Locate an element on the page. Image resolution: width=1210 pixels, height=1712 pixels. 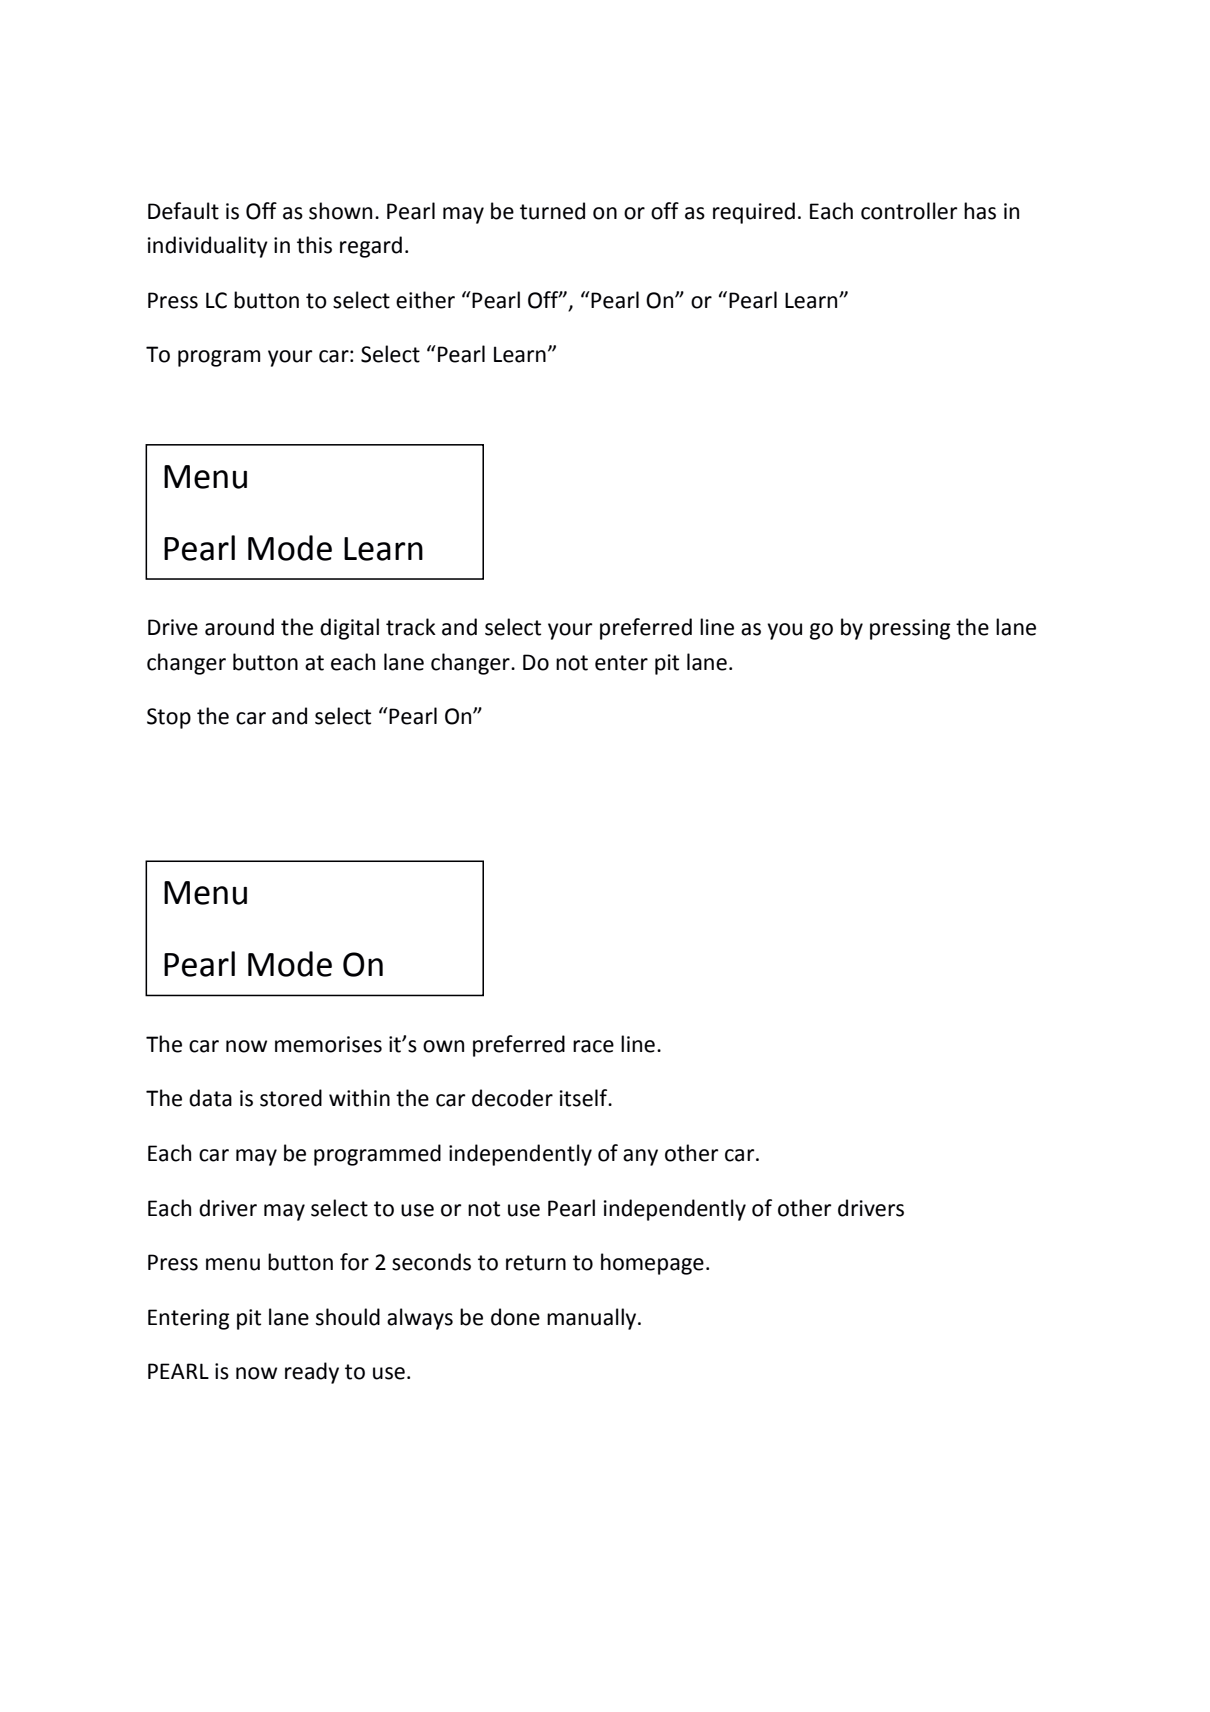
ready is located at coordinates (312, 1373).
